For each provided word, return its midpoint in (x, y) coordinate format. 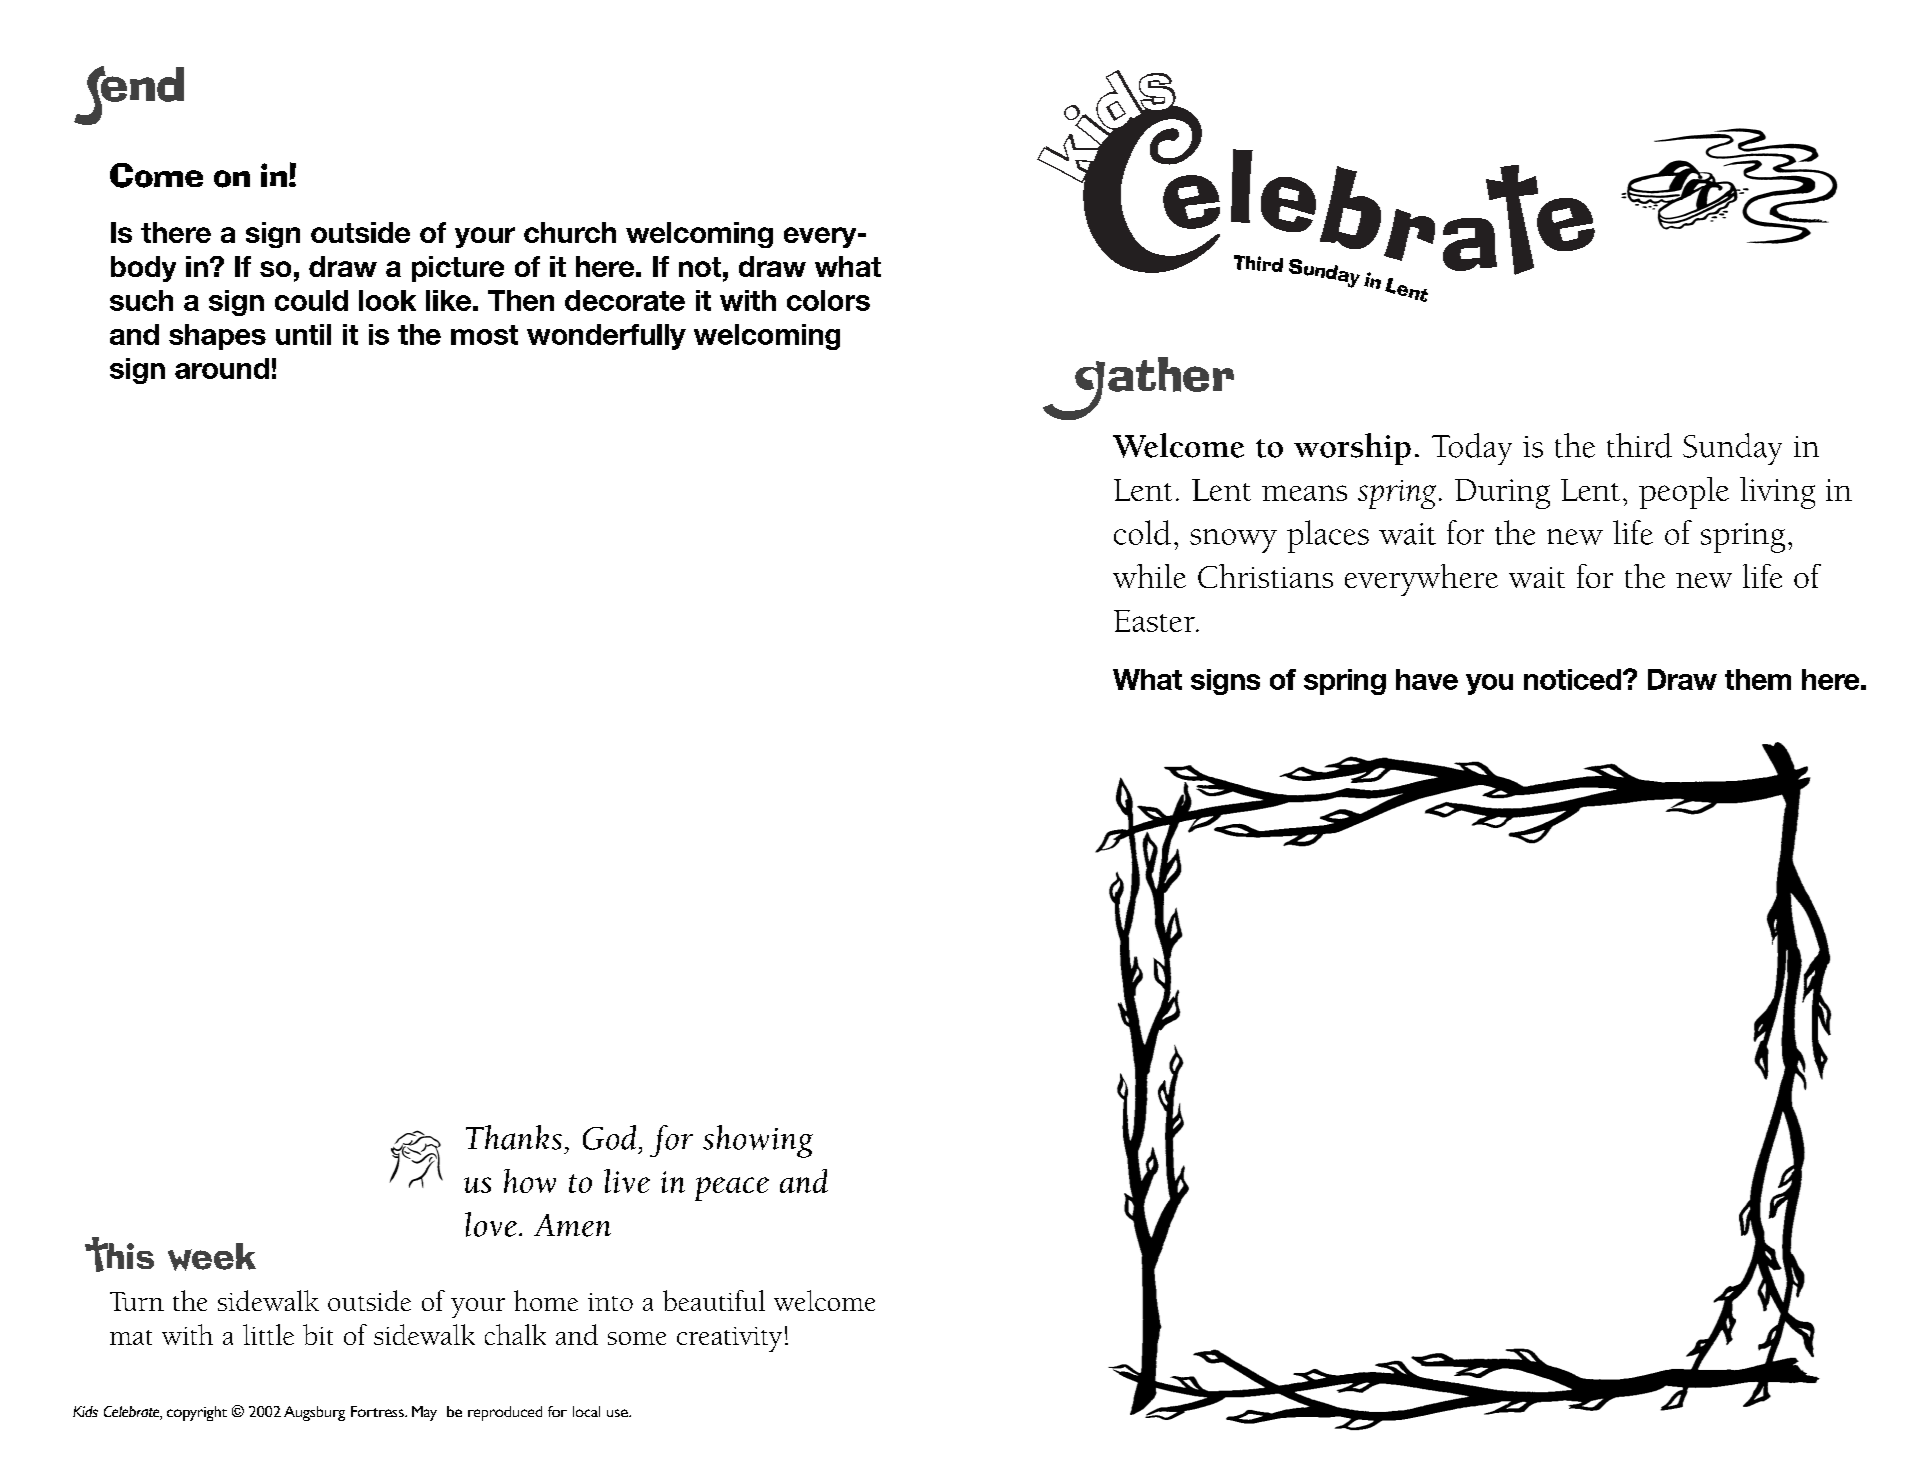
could (311, 300)
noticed (1574, 679)
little (268, 1334)
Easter (1155, 621)
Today (1472, 449)
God (609, 1137)
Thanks (514, 1137)
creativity (729, 1339)
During (1502, 494)
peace (732, 1189)
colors (828, 300)
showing (758, 1141)
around (222, 368)
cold (1142, 532)
